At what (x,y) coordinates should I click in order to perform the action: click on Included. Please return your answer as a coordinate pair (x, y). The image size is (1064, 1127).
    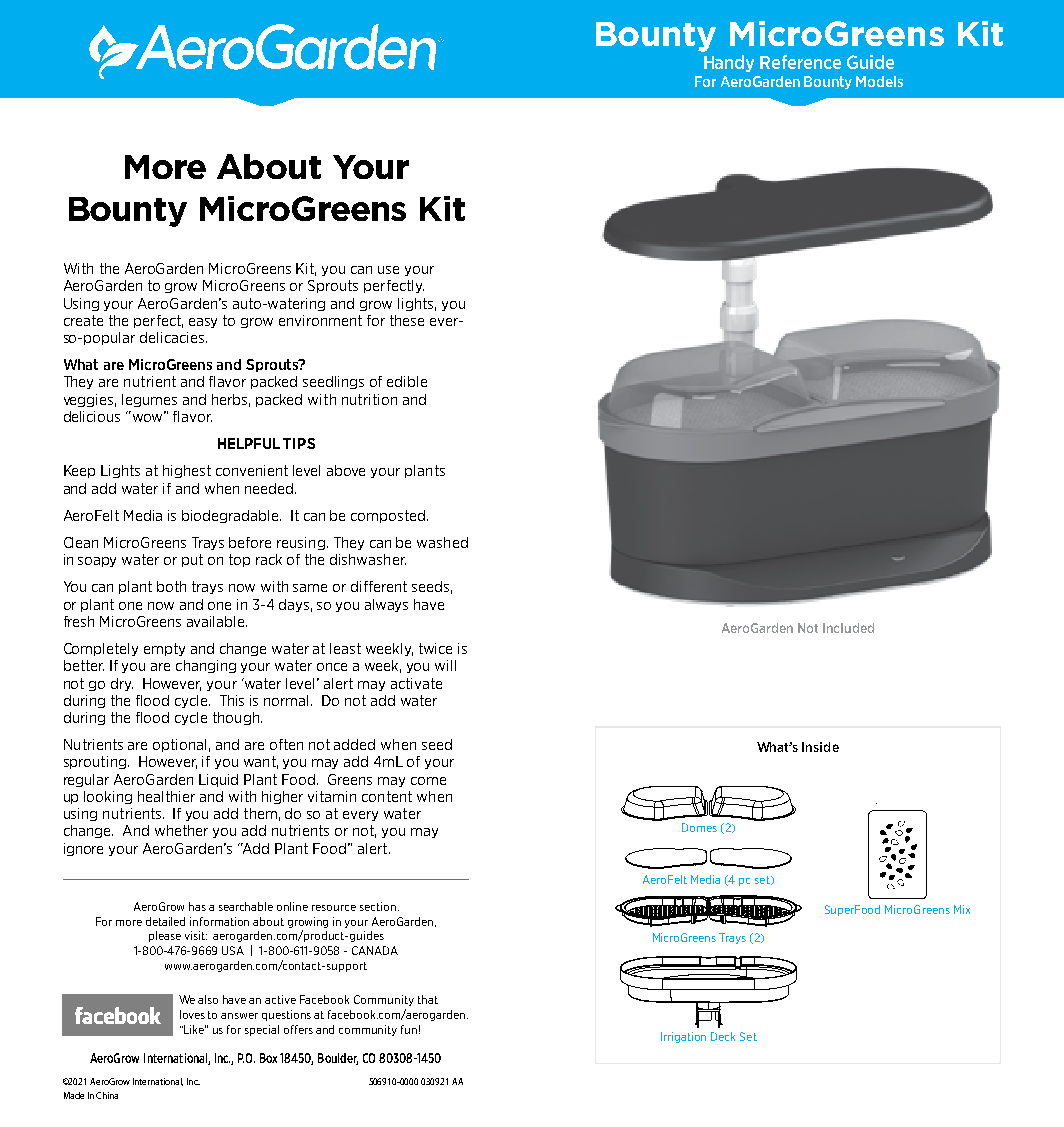
    Looking at the image, I should click on (848, 628).
